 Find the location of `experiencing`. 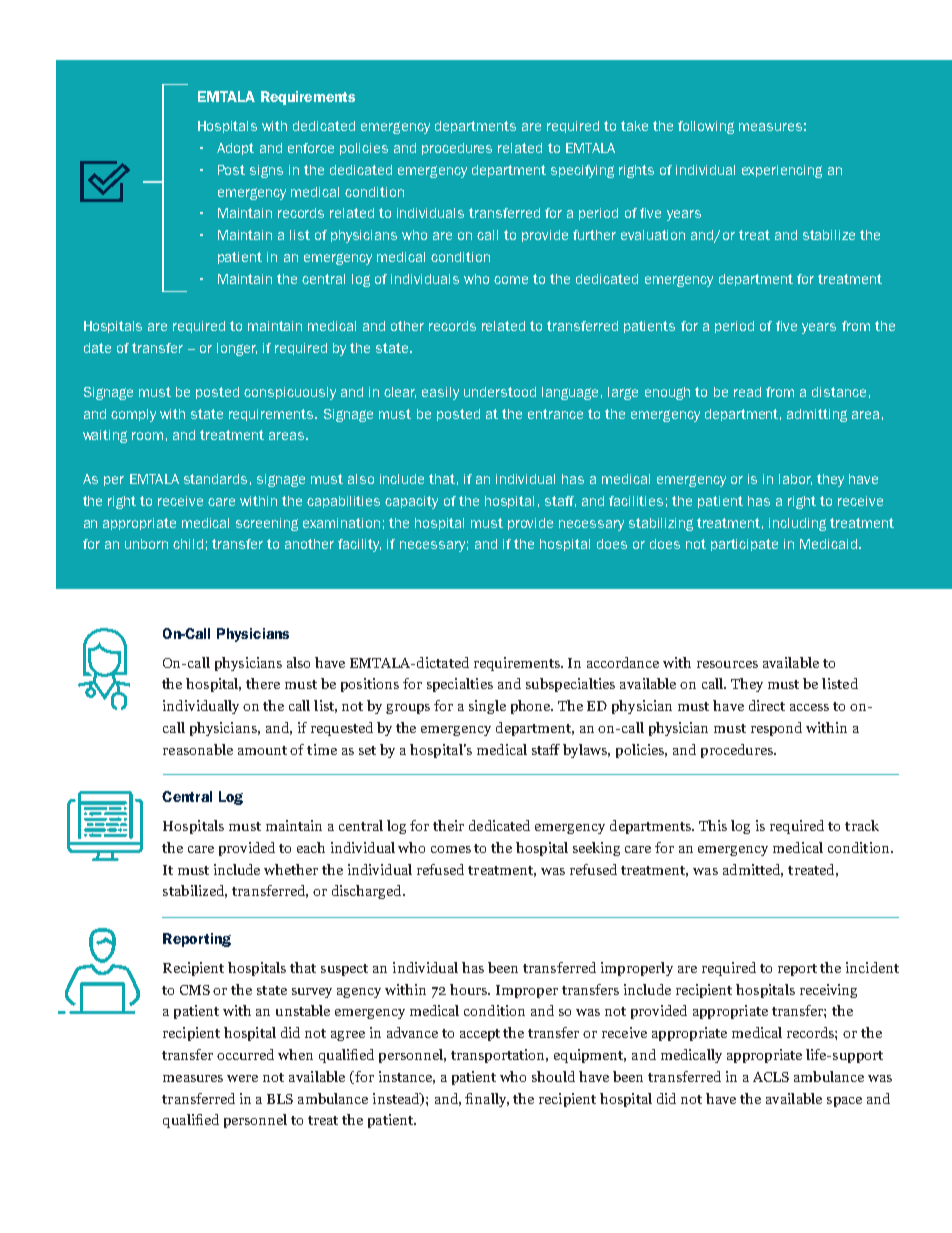

experiencing is located at coordinates (782, 171).
